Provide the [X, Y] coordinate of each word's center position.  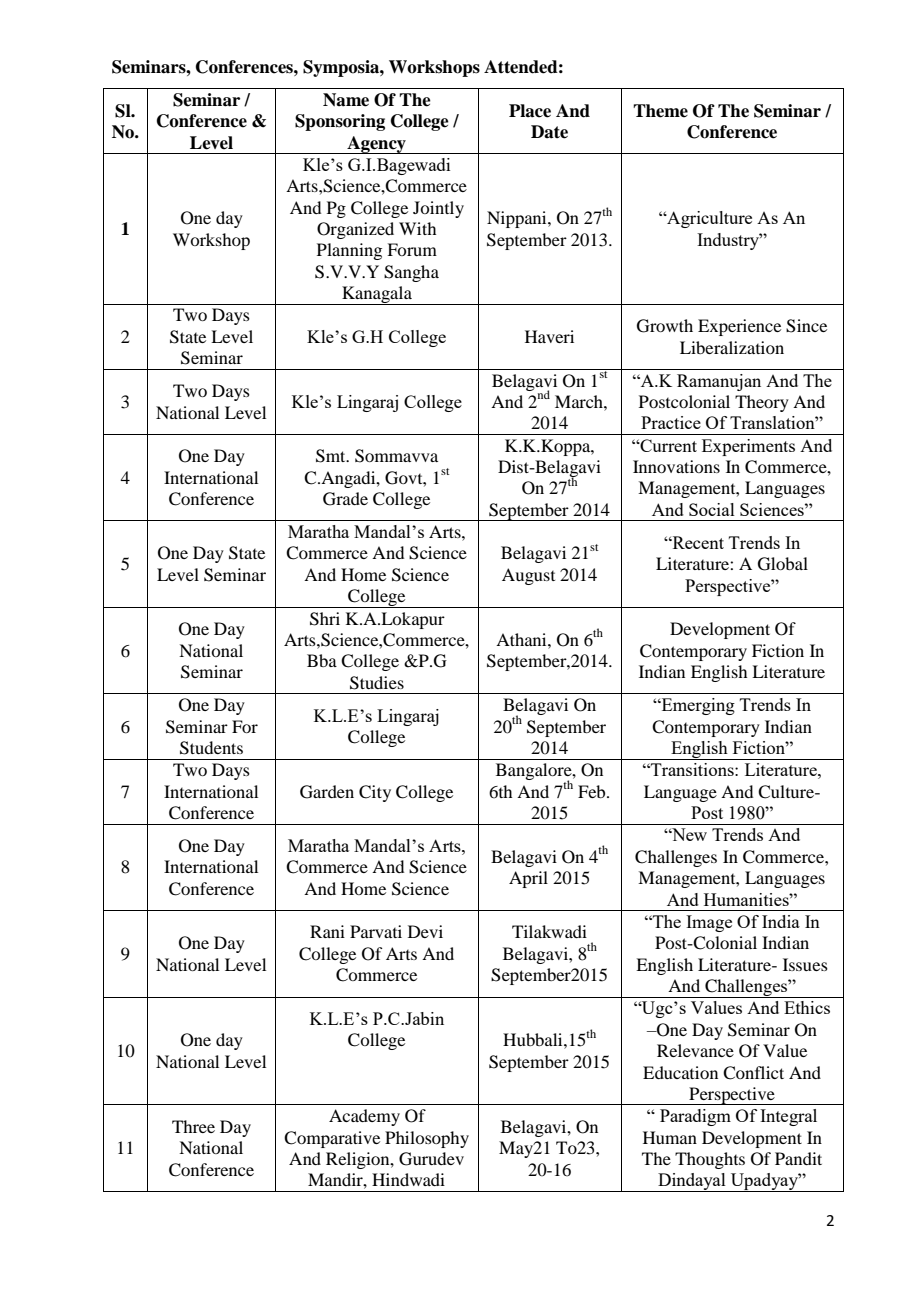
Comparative [332, 1139]
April [528, 879]
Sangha [411, 273]
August [528, 576]
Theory [762, 403]
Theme [660, 111]
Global [783, 564]
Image [709, 923]
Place [530, 111]
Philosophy [427, 1139]
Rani [327, 931]
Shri [325, 619]
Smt [332, 456]
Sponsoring [340, 122]
